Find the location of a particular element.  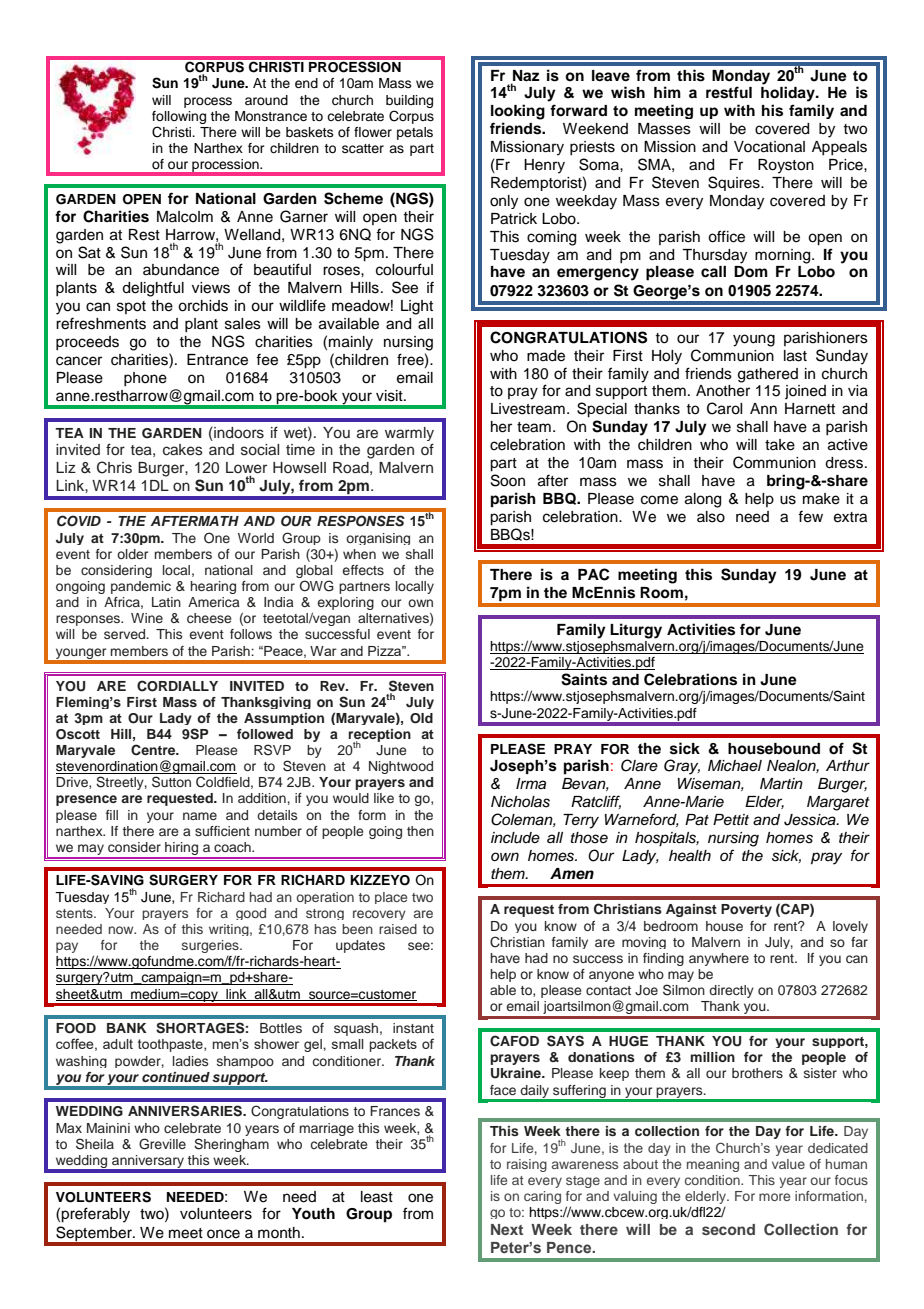

Livestream is located at coordinates (528, 409).
